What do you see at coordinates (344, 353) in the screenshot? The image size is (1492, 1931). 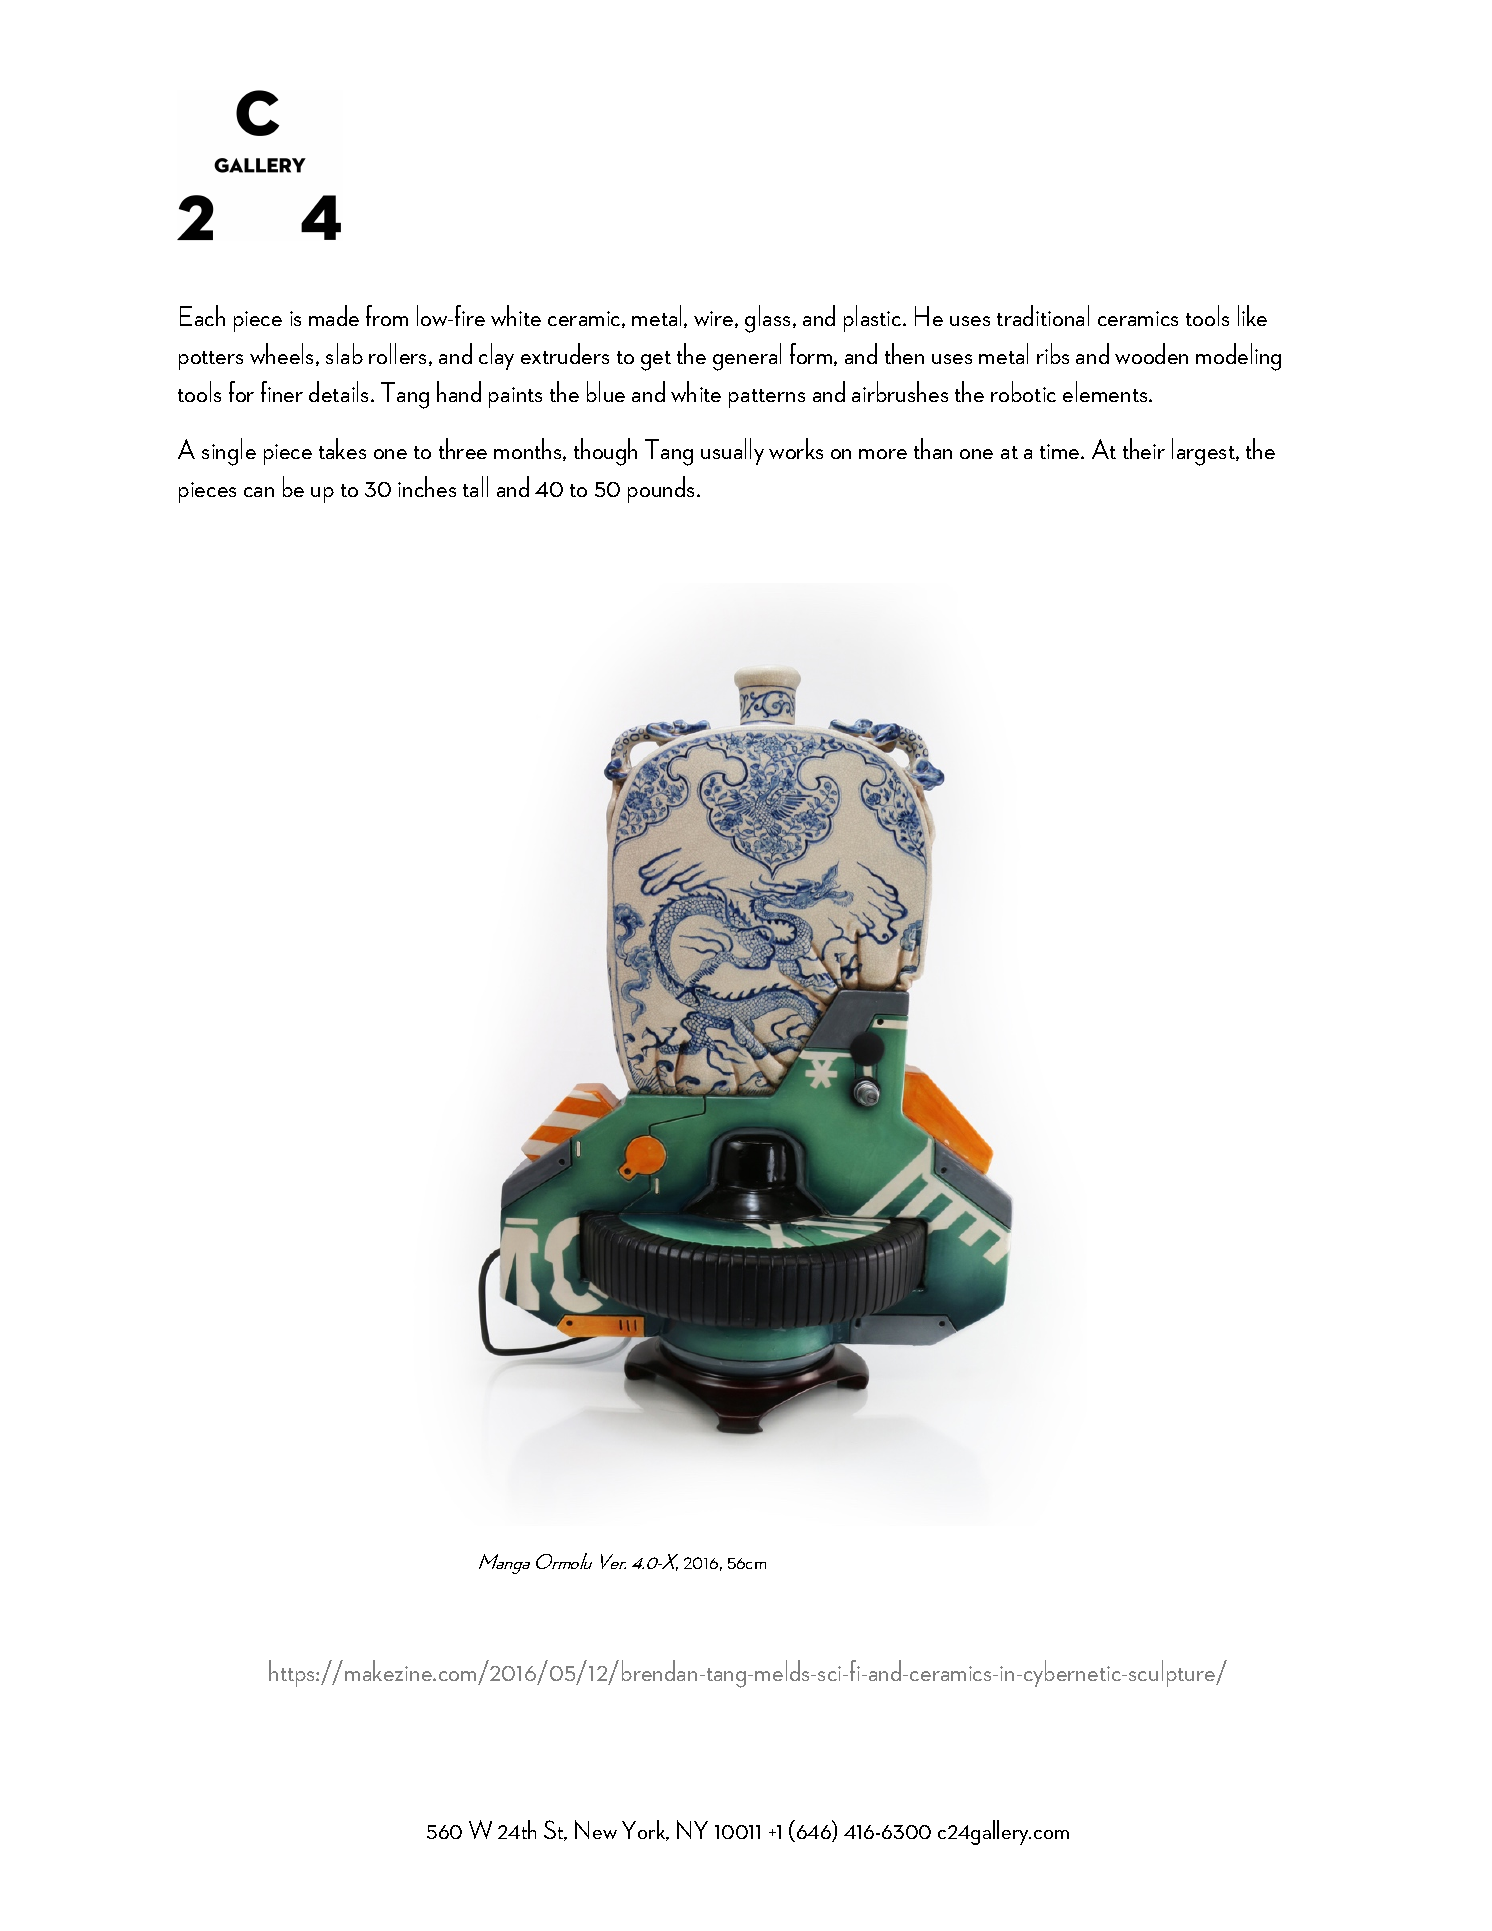 I see `slab` at bounding box center [344, 353].
